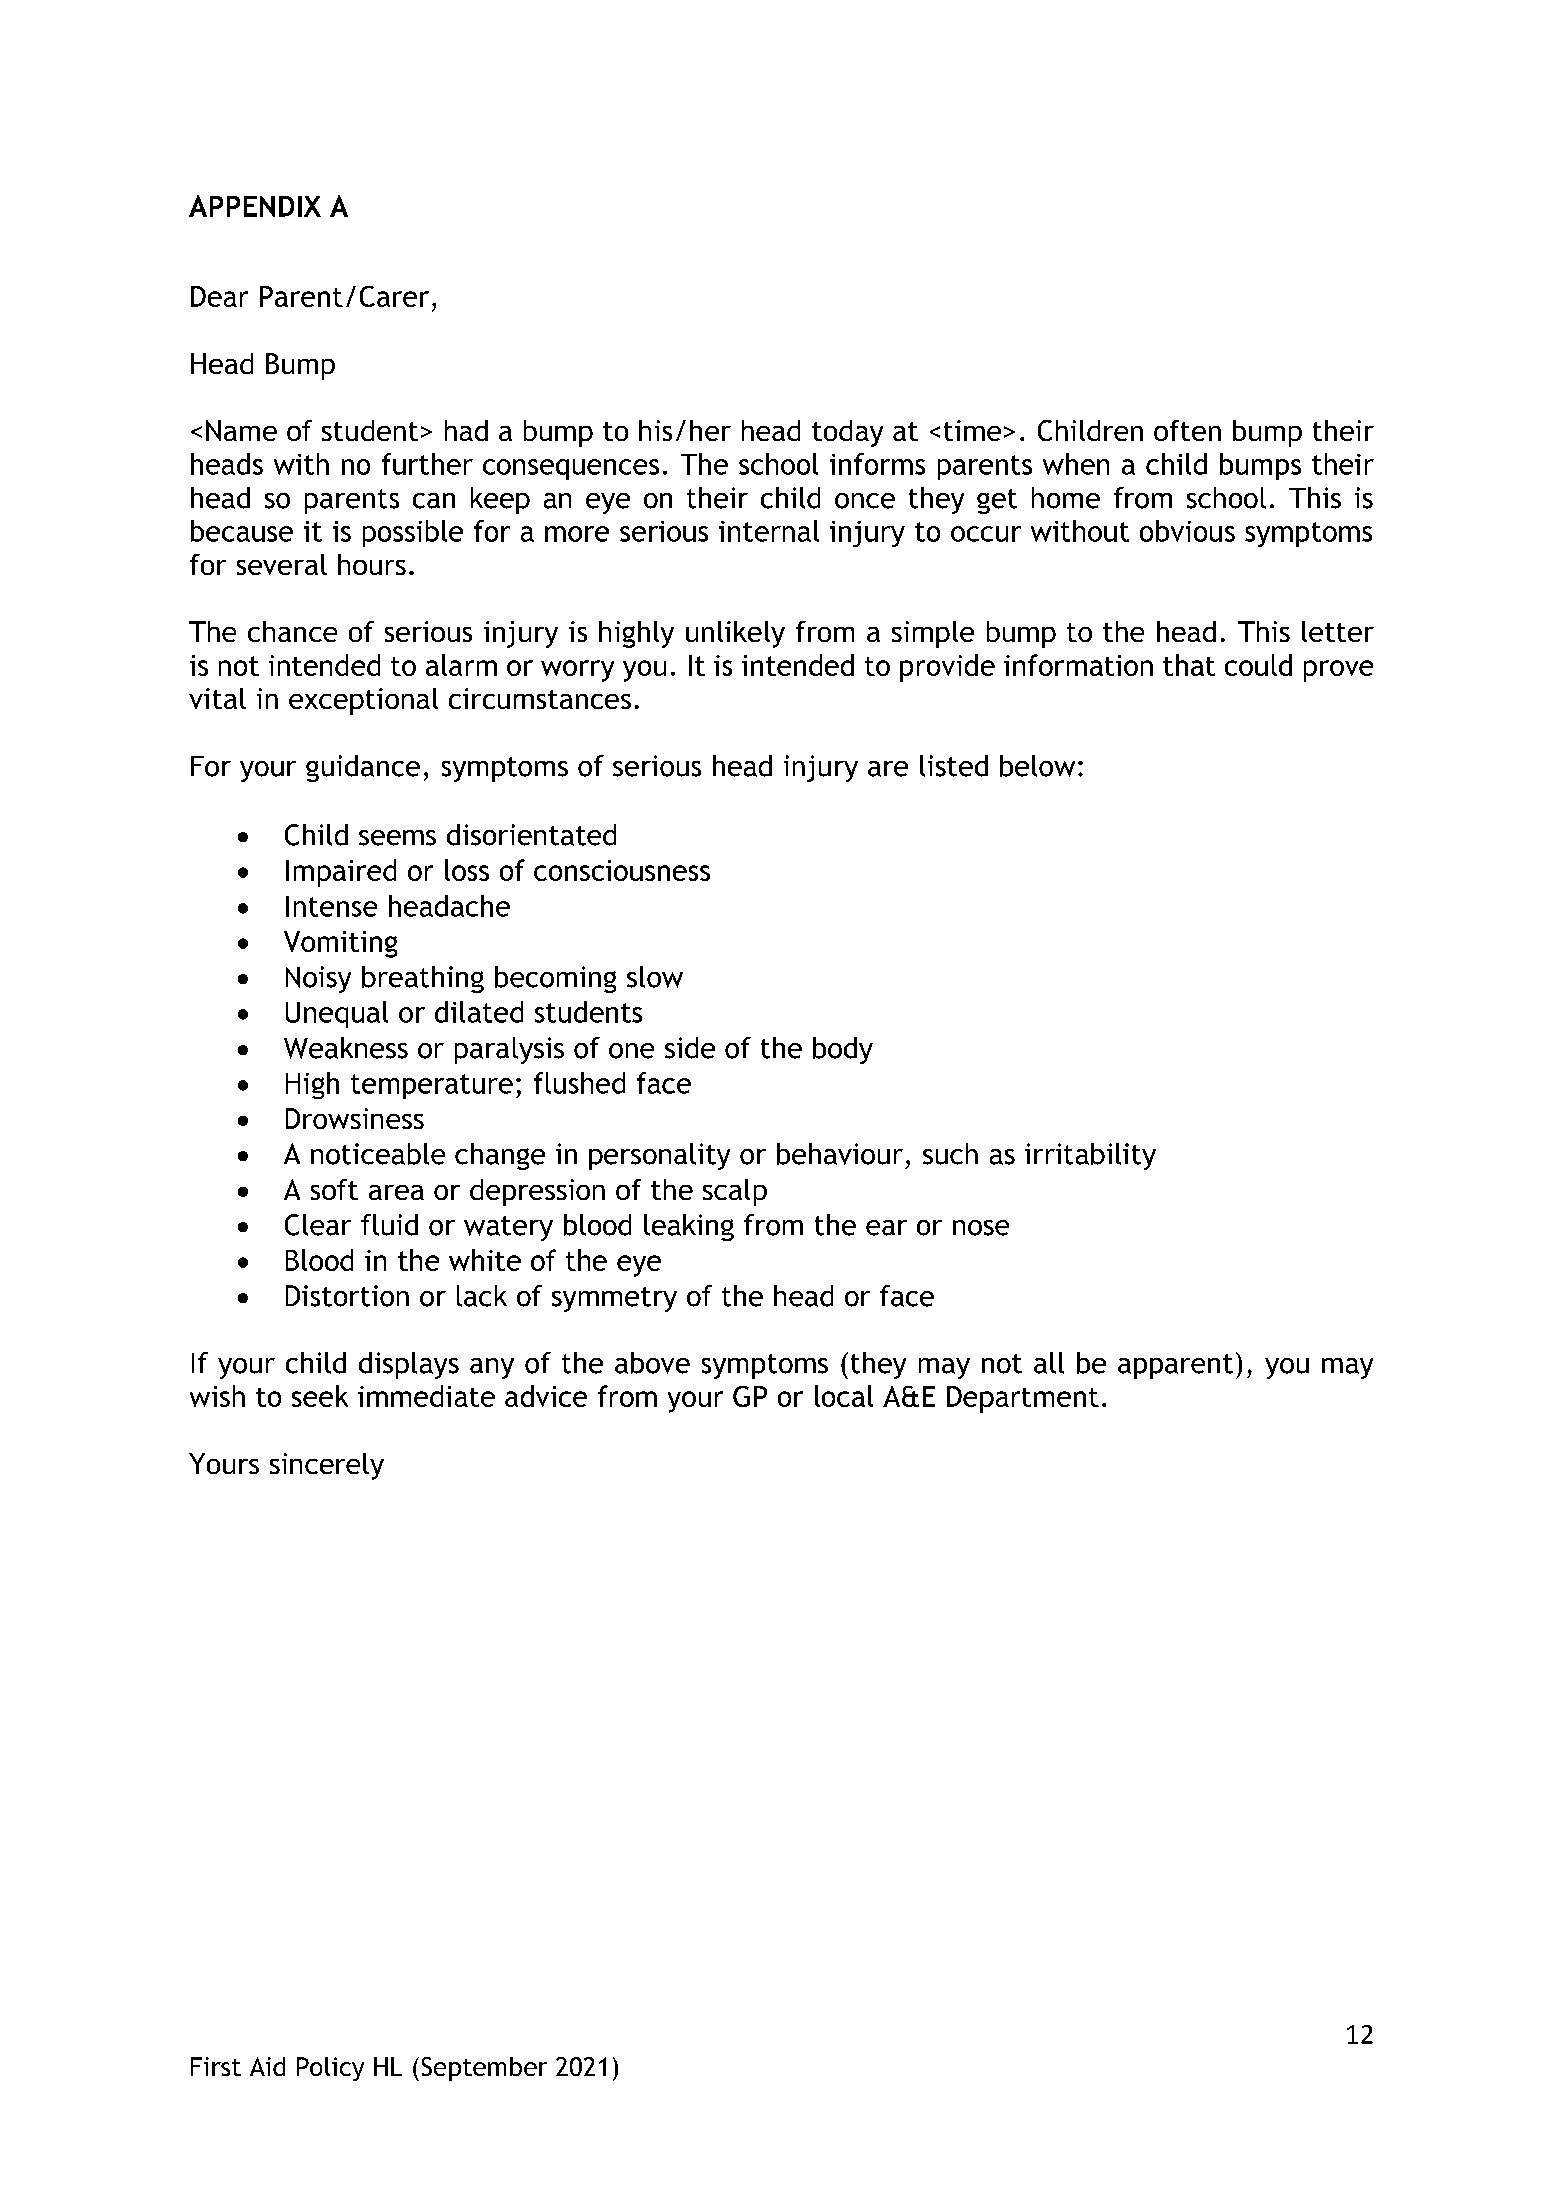 The width and height of the screenshot is (1563, 2210). Describe the element at coordinates (1189, 665) in the screenshot. I see `that` at that location.
